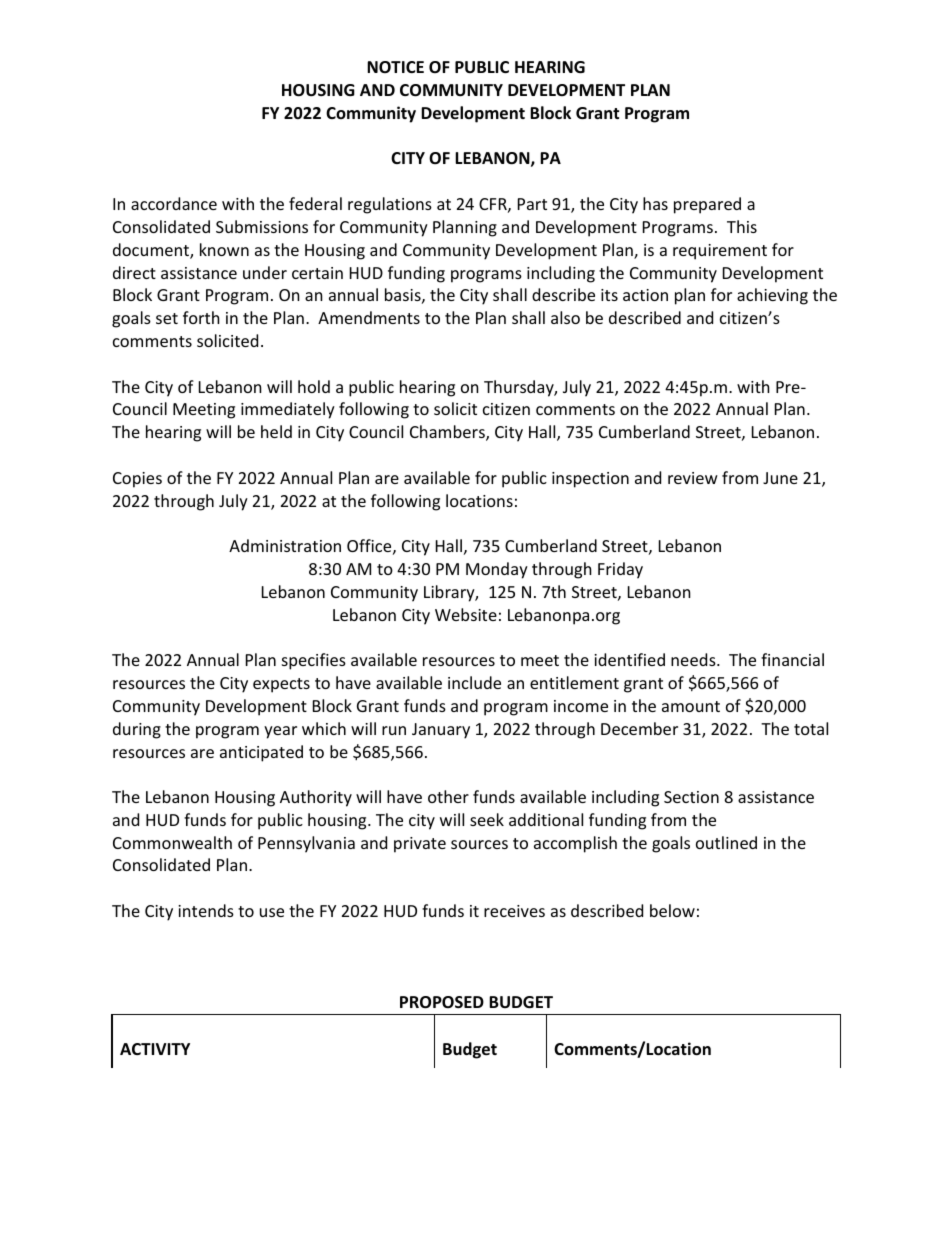  I want to click on Friday, so click(620, 570).
